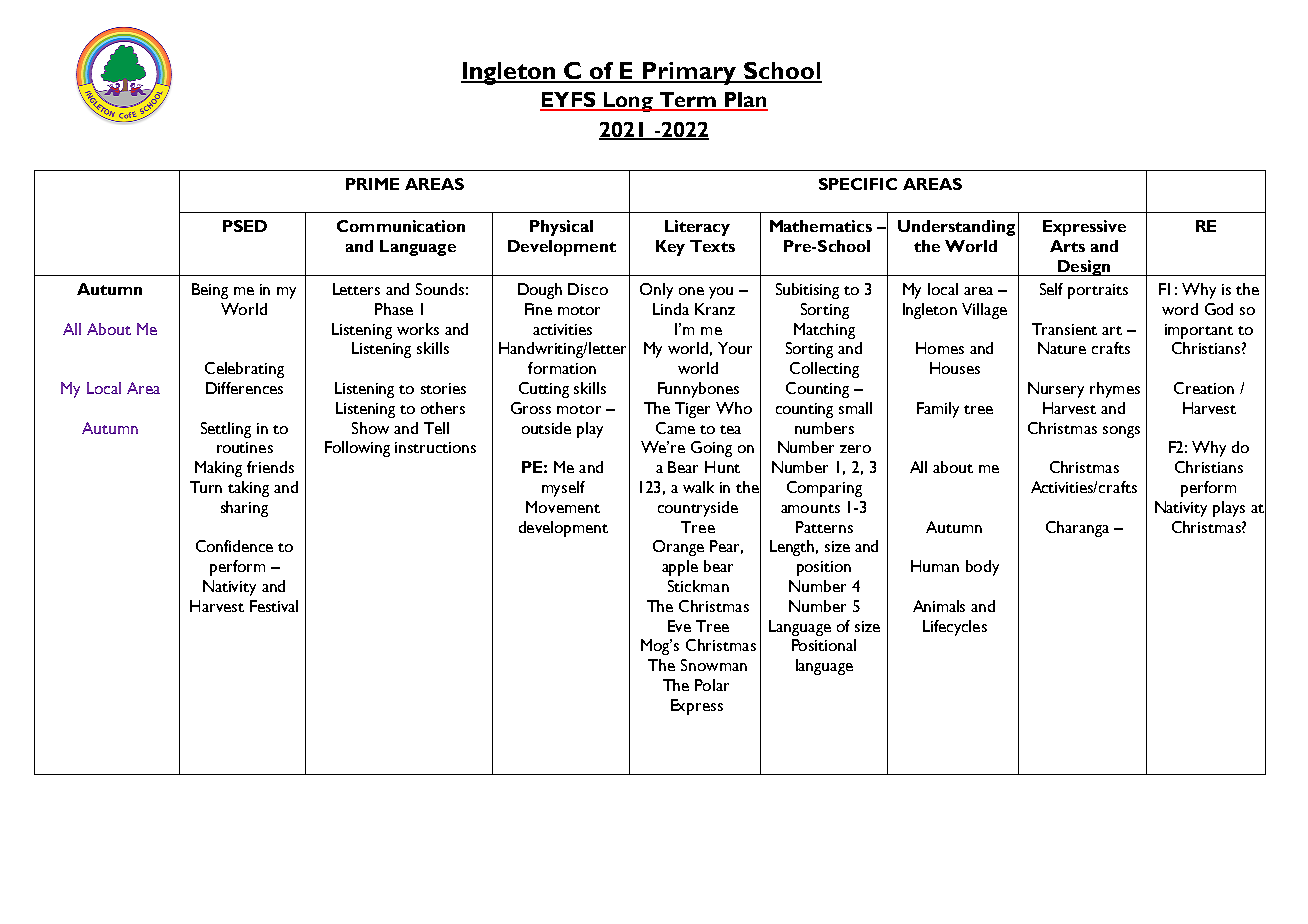  Describe the element at coordinates (730, 429) in the page. I see `tea` at that location.
